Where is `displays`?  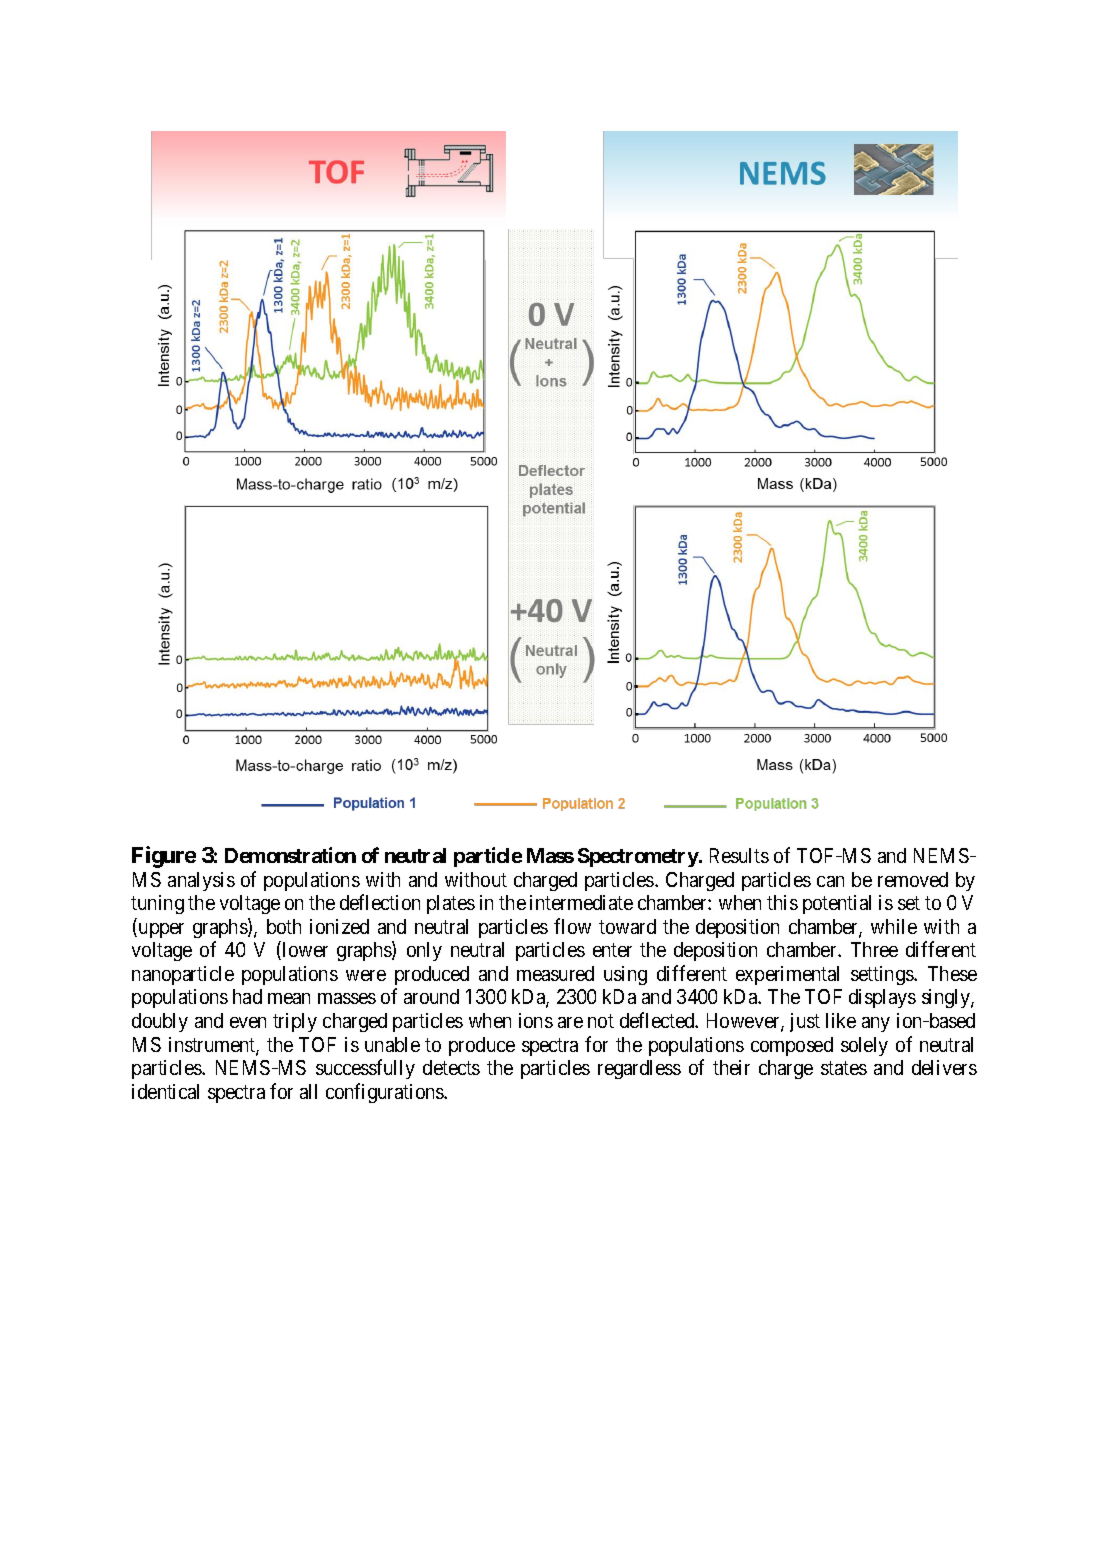
displays is located at coordinates (882, 998).
